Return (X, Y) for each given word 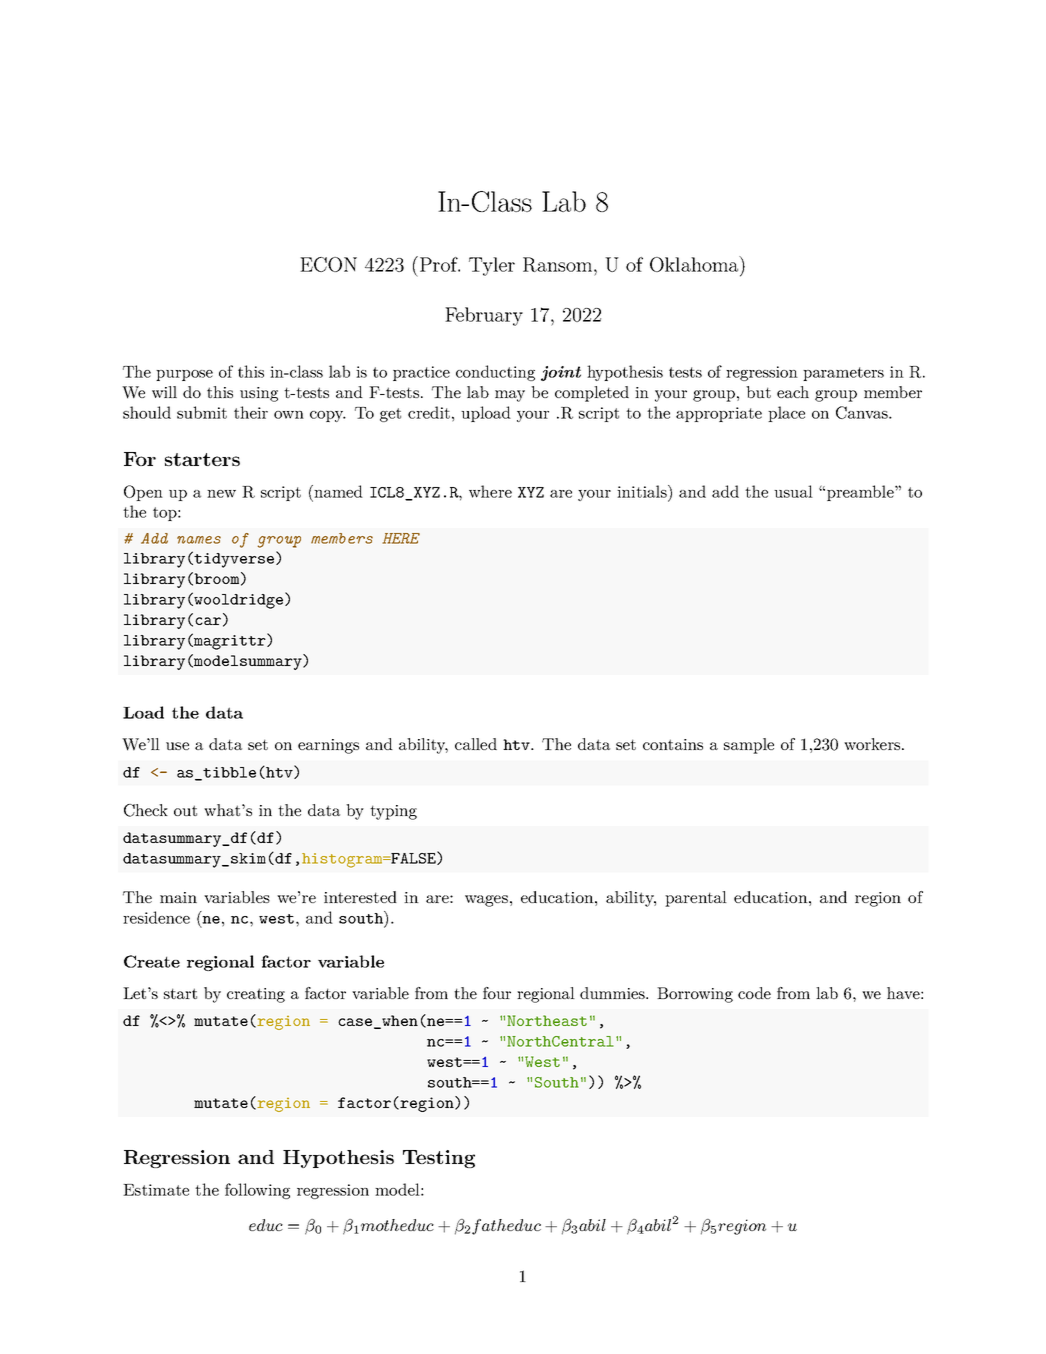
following (257, 1191)
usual (793, 491)
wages (486, 901)
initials (643, 491)
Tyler (492, 266)
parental (696, 899)
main (178, 897)
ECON (328, 264)
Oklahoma (695, 264)
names (199, 540)
